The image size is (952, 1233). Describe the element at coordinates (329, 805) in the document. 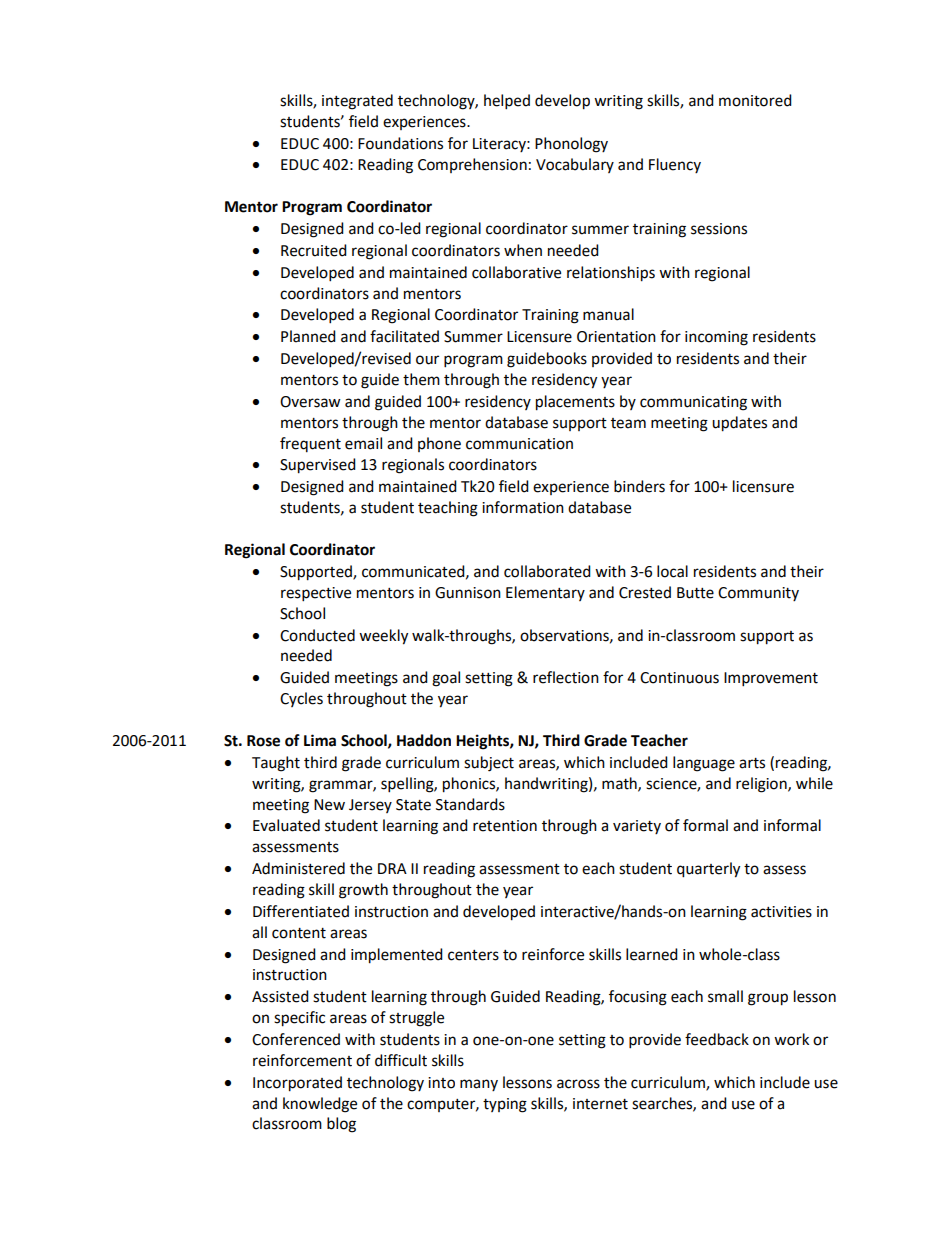

I see `New` at that location.
